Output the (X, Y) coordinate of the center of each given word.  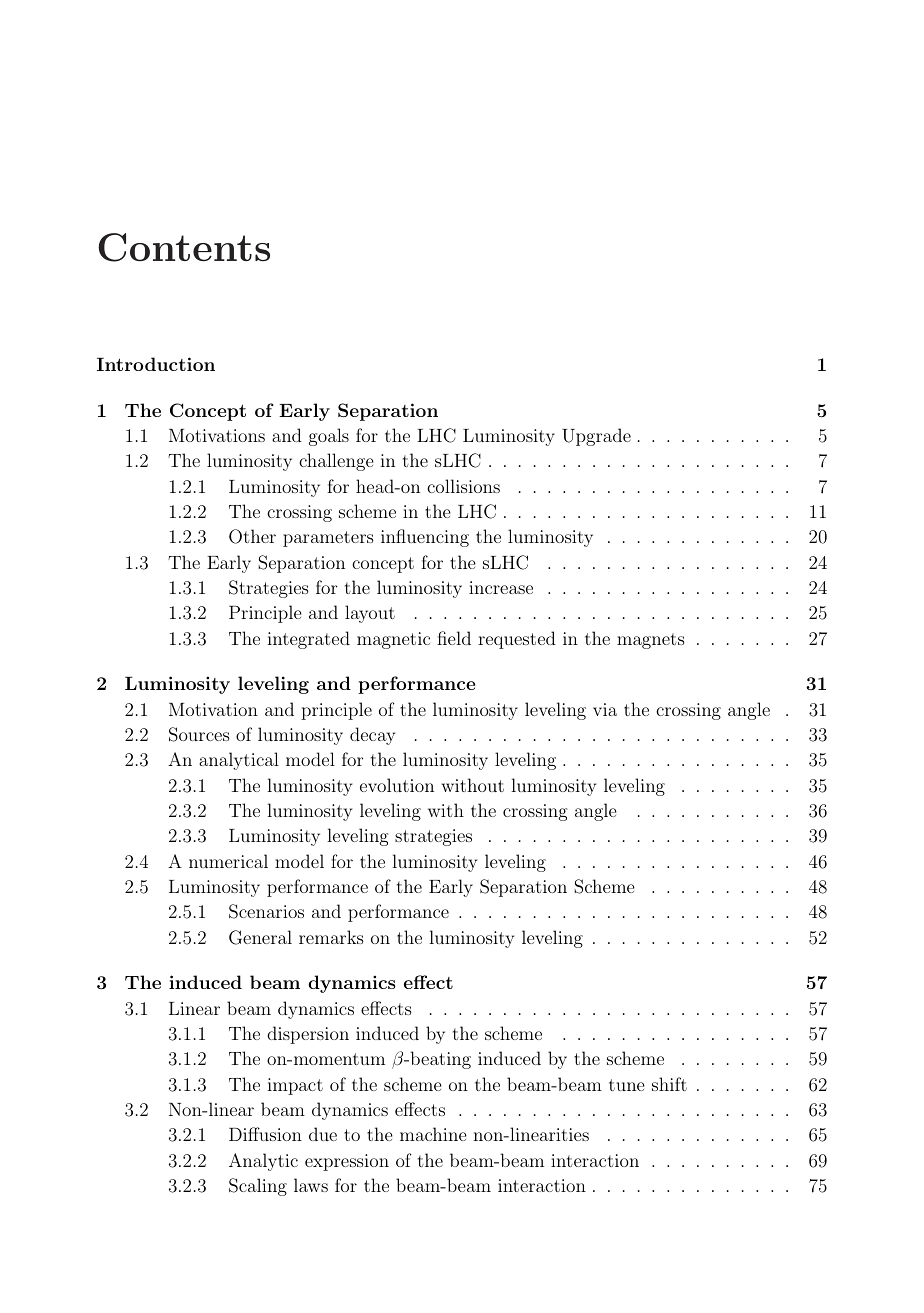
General (260, 937)
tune (627, 1085)
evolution (397, 785)
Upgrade (596, 437)
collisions (463, 486)
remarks (331, 937)
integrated (308, 640)
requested (517, 640)
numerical (228, 861)
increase (501, 587)
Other (252, 536)
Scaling (258, 1187)
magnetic (393, 640)
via (605, 709)
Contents (184, 247)
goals (329, 437)
